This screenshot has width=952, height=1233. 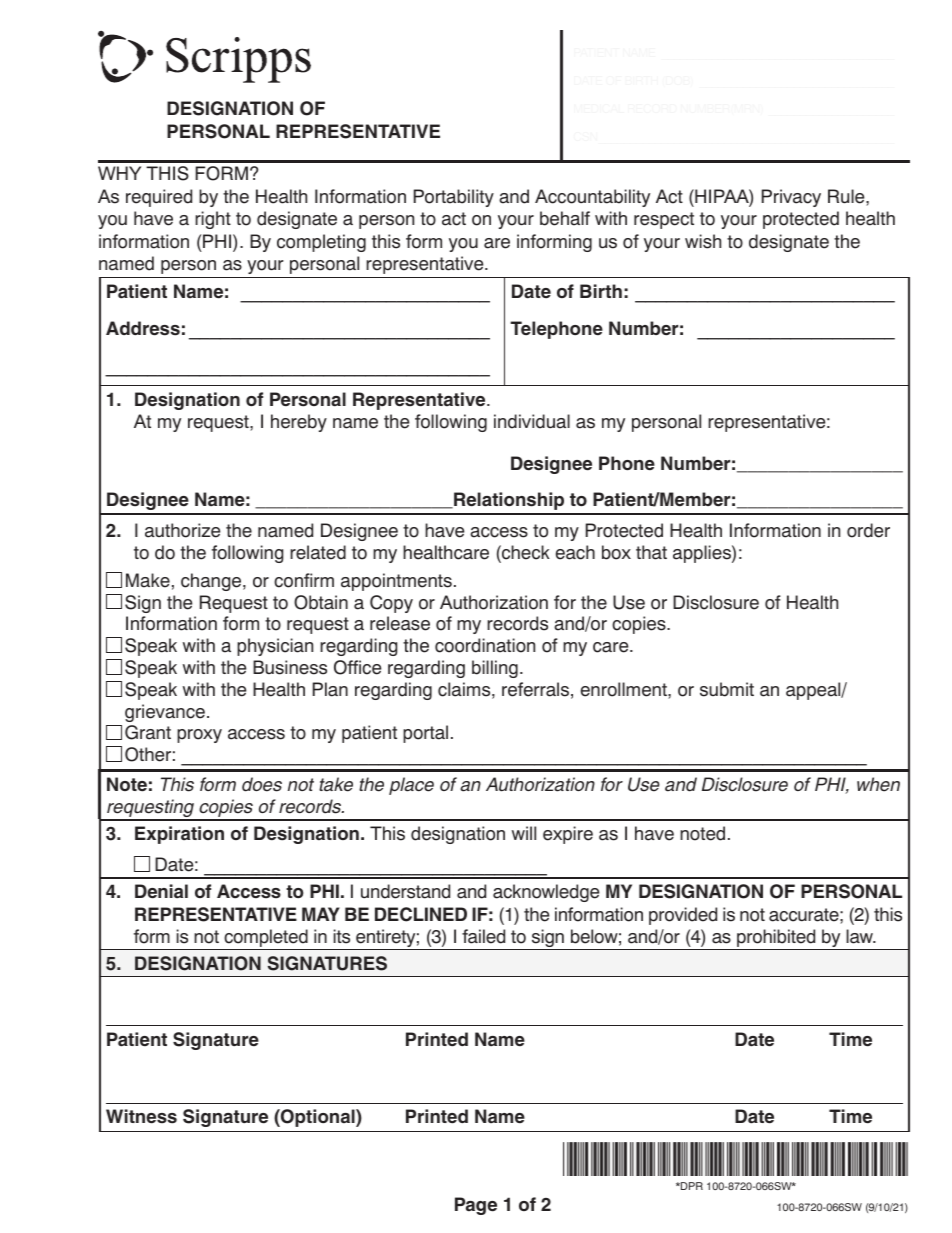 I want to click on hereby, so click(x=299, y=423).
